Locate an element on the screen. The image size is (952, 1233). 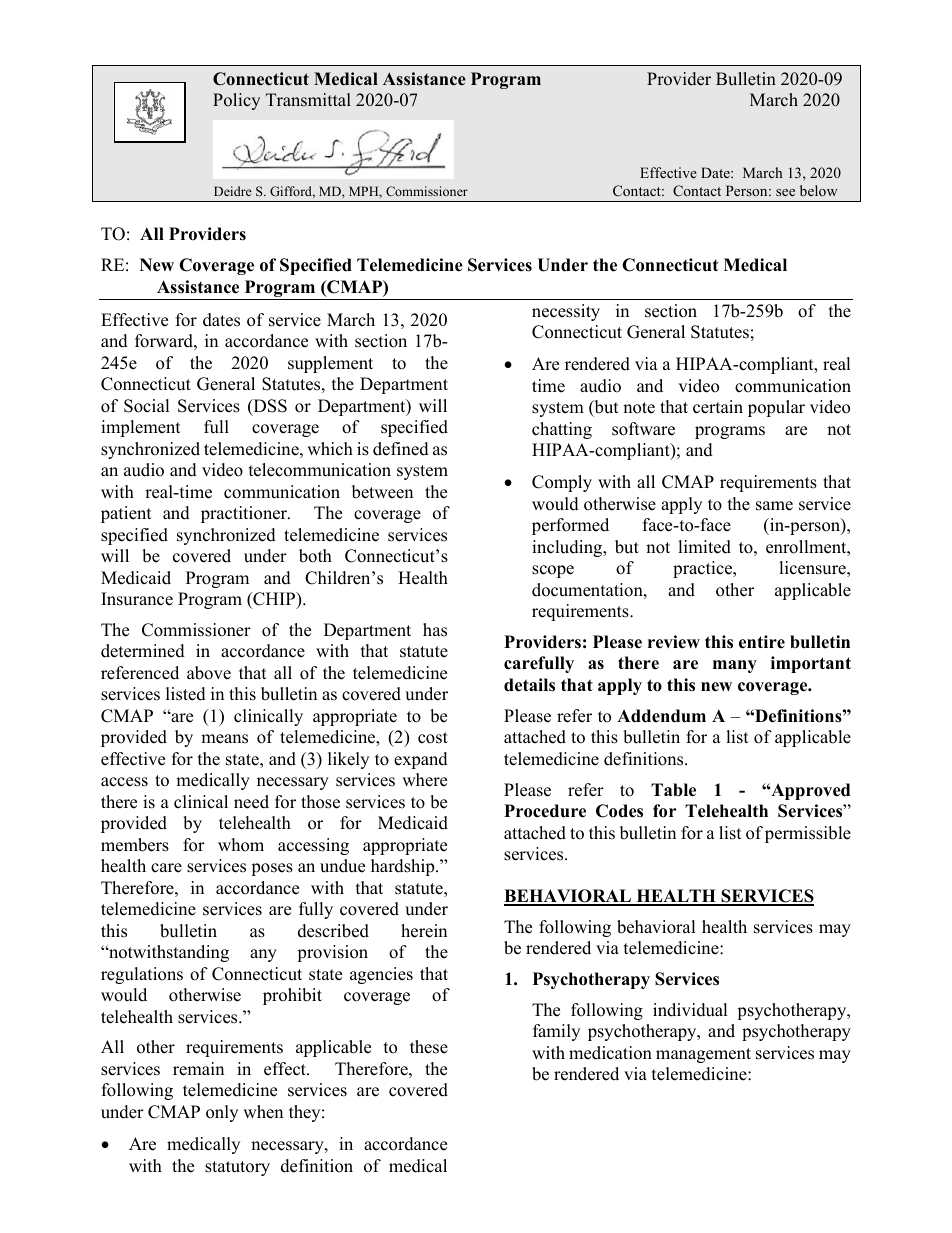
these is located at coordinates (429, 1047).
